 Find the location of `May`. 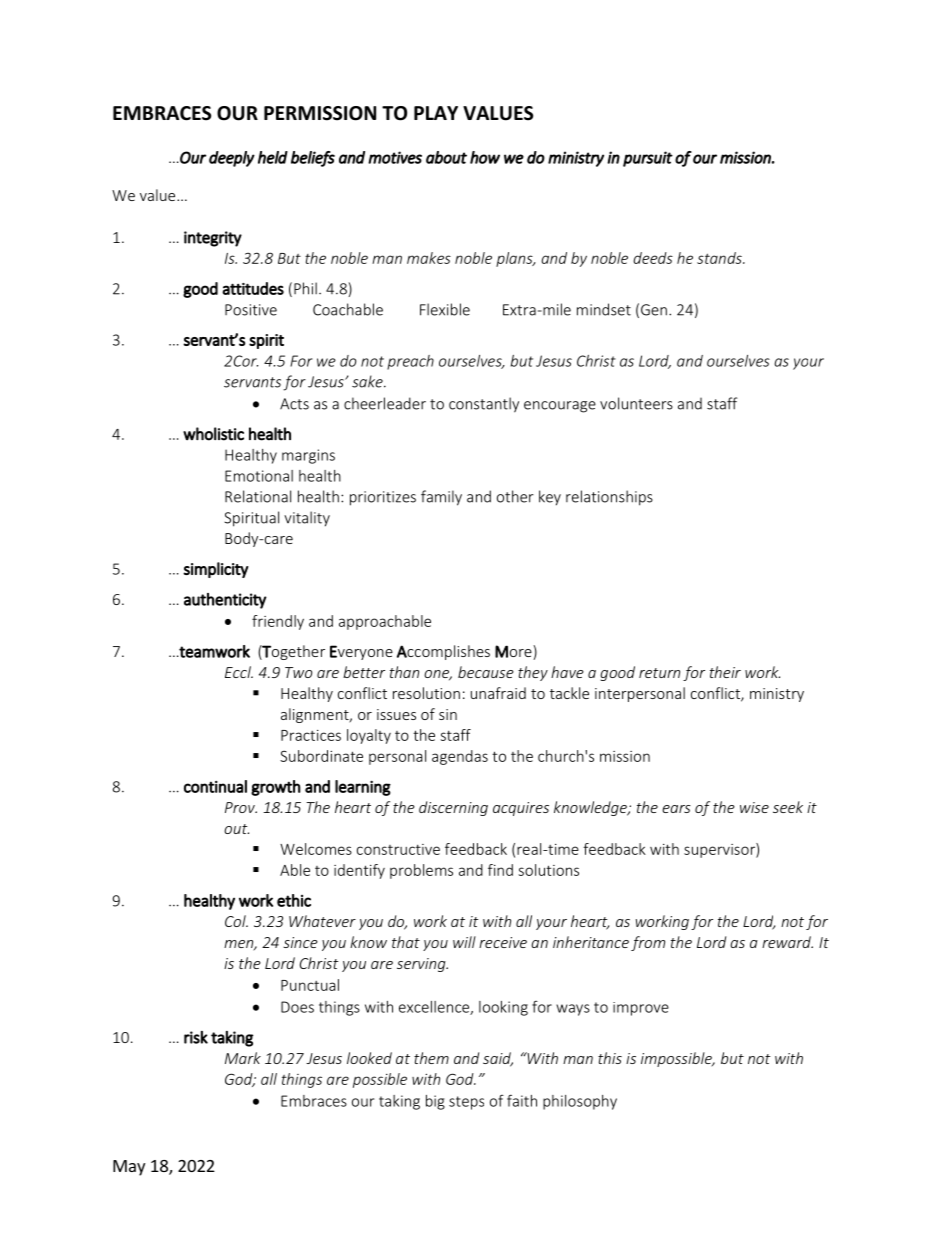

May is located at coordinates (129, 1168).
